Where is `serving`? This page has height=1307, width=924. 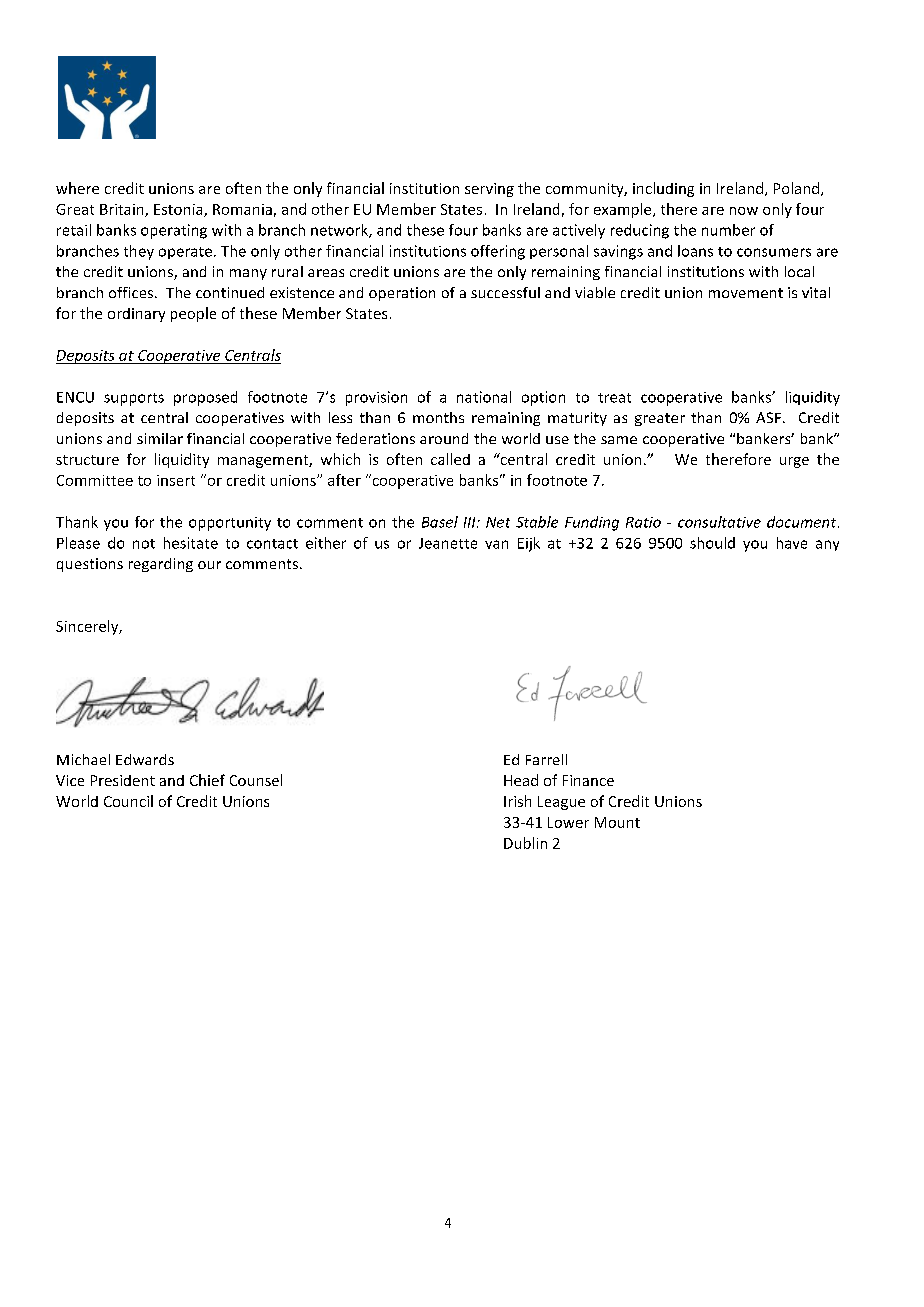 serving is located at coordinates (489, 190).
